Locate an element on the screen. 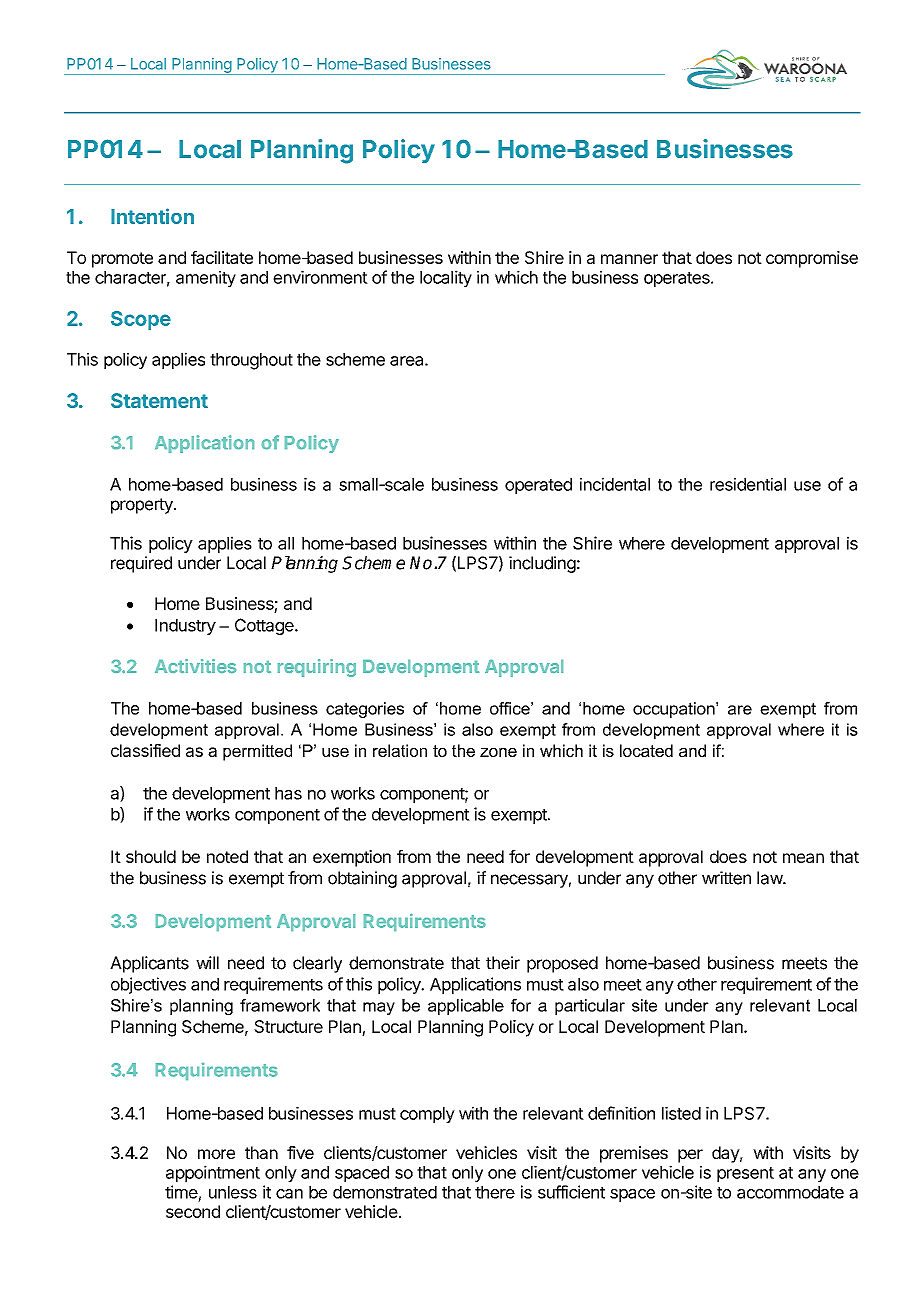 Image resolution: width=924 pixels, height=1308 pixels. noted is located at coordinates (227, 856).
